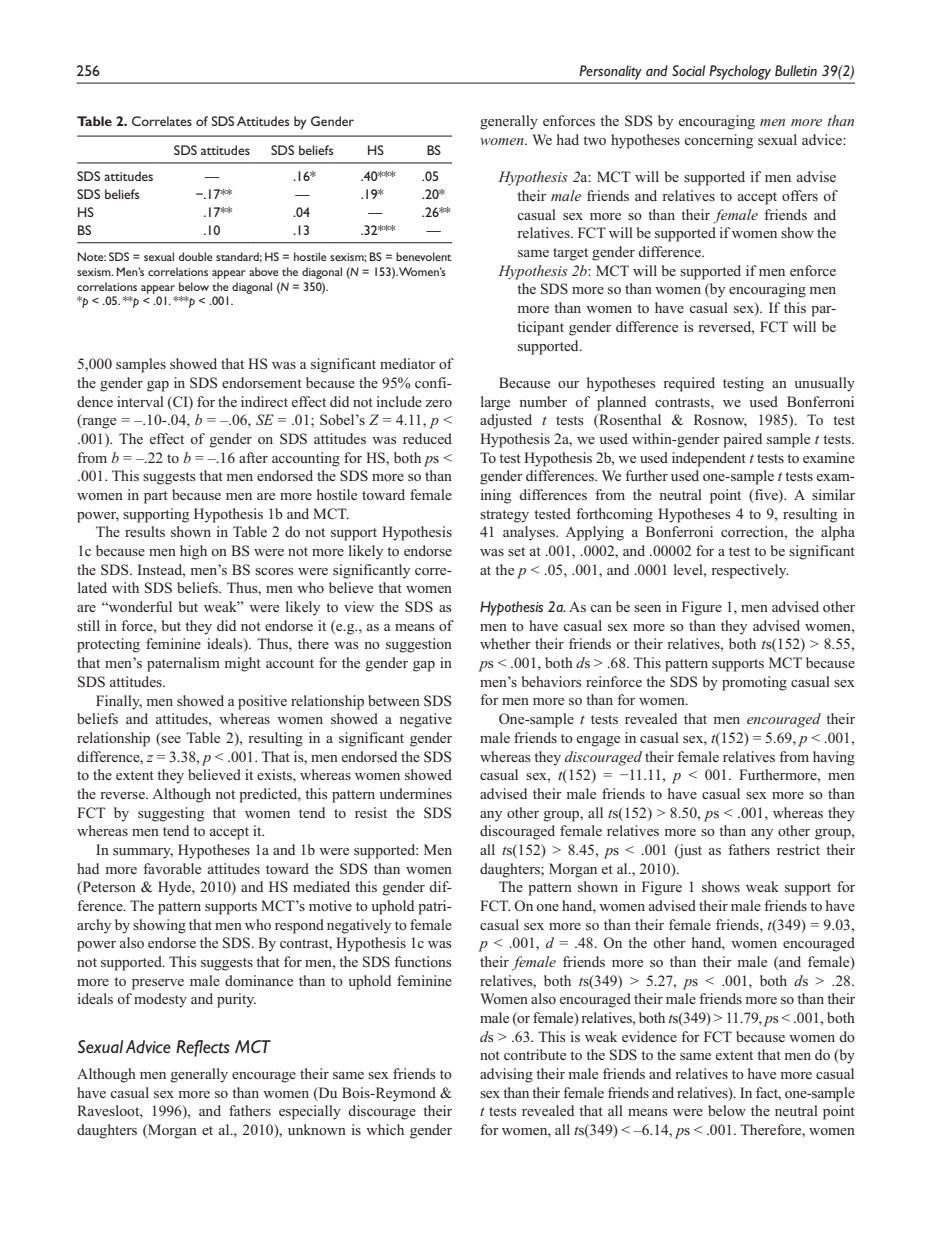 Image resolution: width=952 pixels, height=1233 pixels. I want to click on favorable, so click(172, 868).
